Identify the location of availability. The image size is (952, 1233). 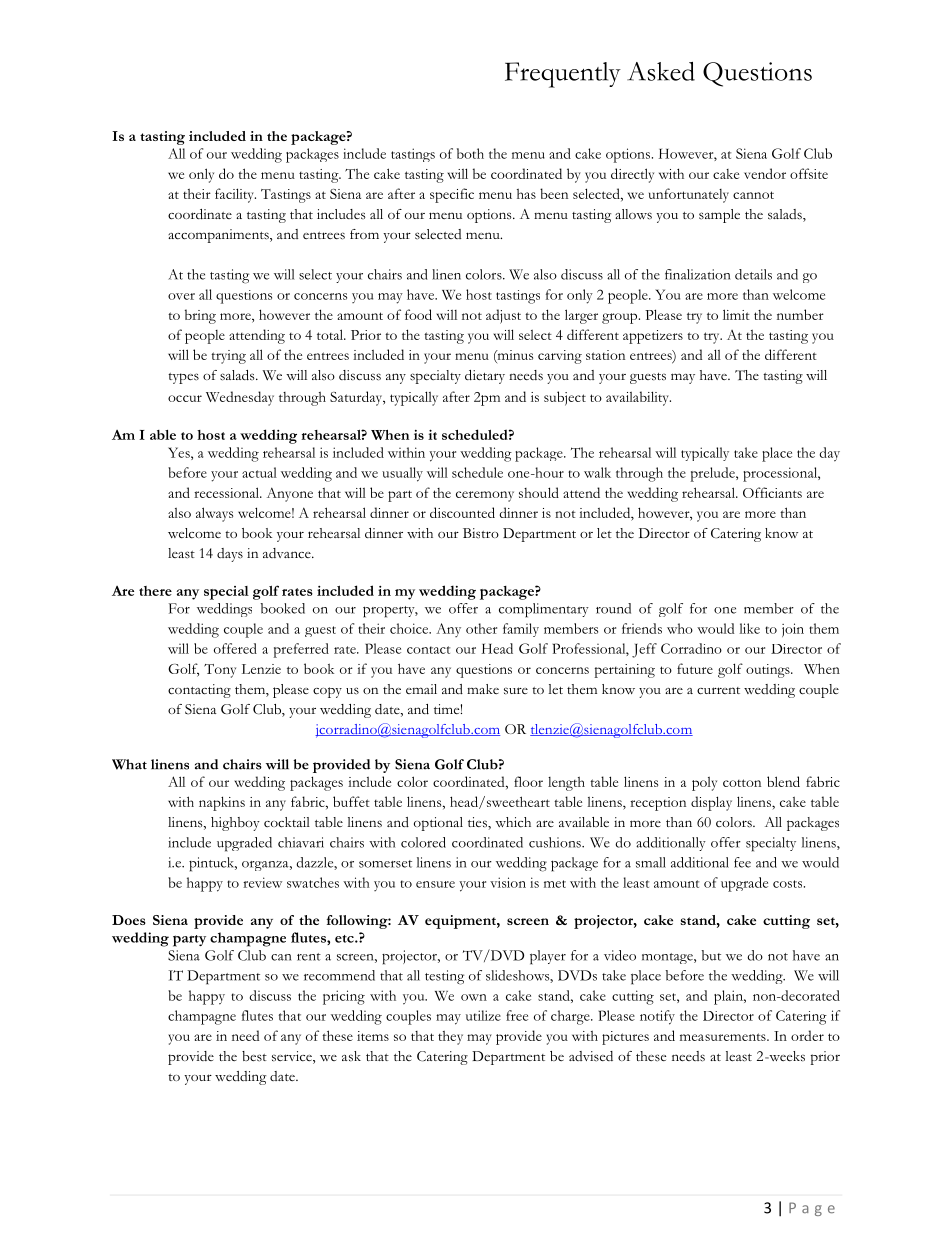
(638, 398).
